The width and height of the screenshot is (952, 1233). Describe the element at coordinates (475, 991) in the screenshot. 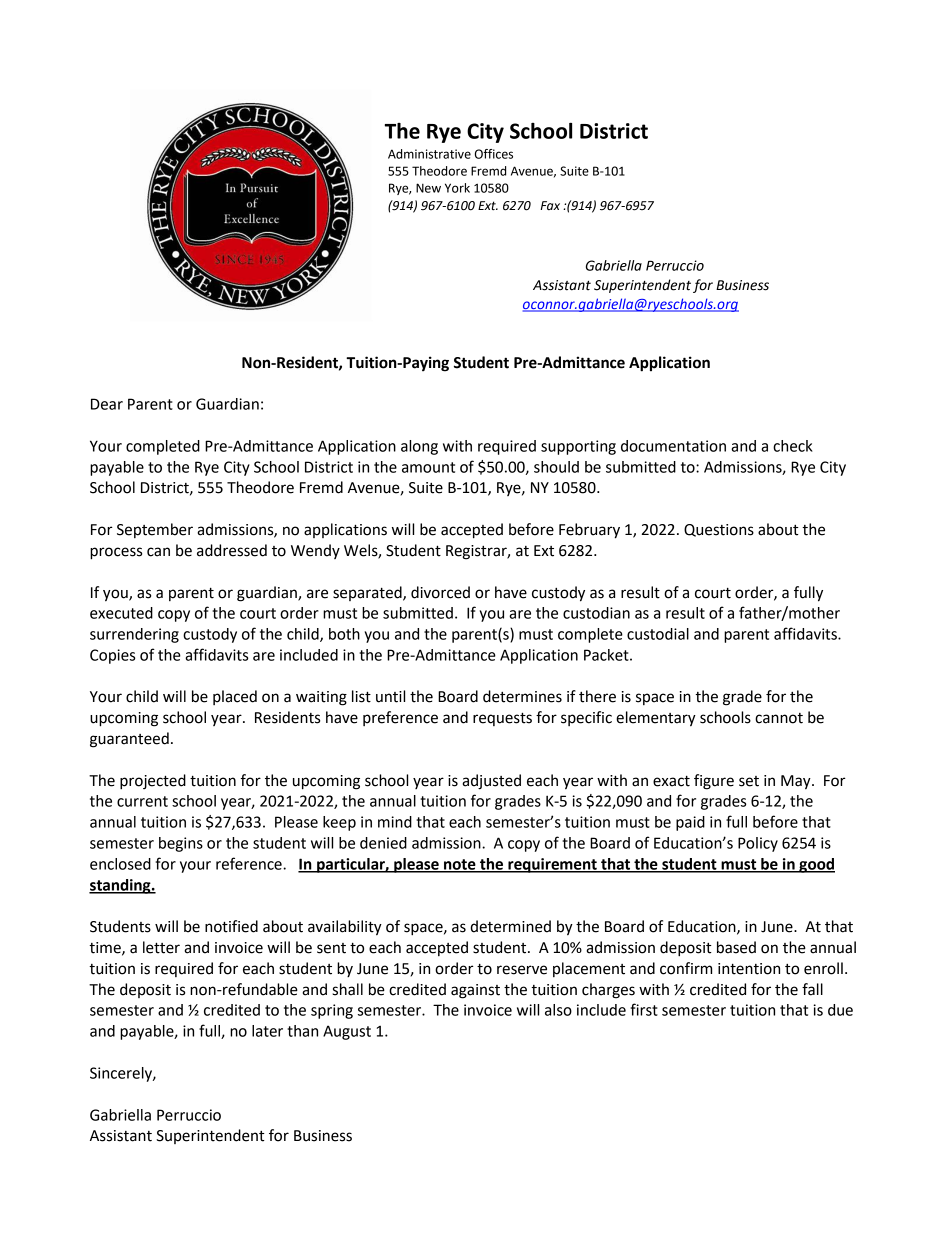

I see `against` at that location.
